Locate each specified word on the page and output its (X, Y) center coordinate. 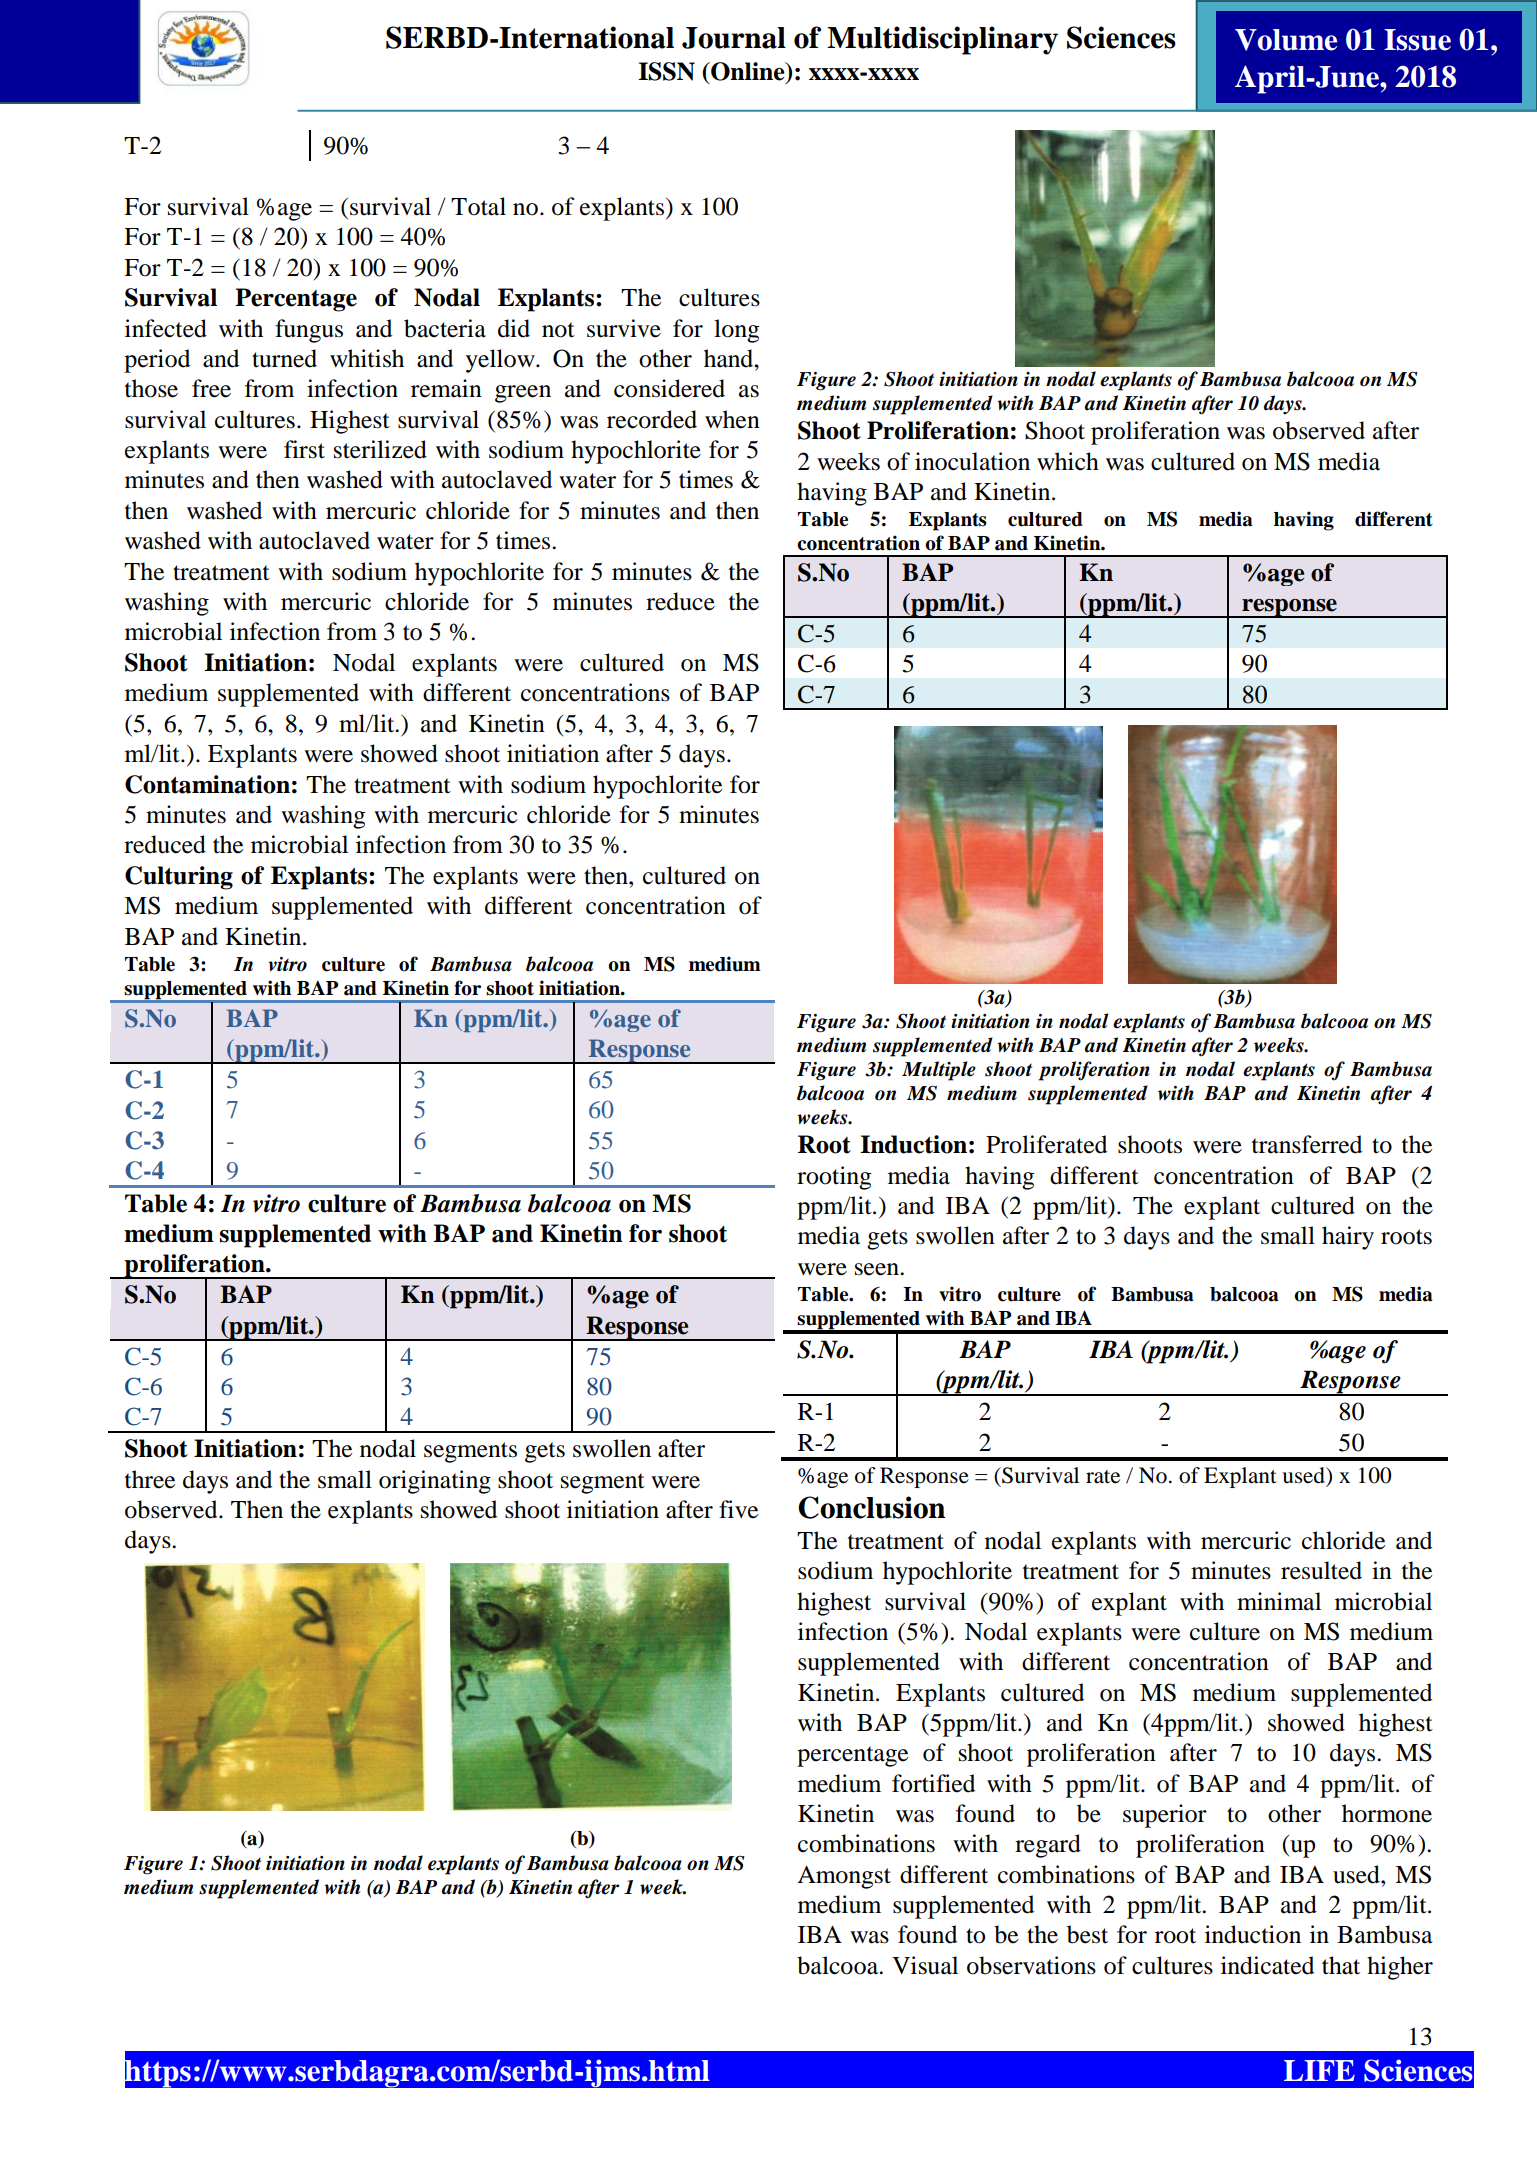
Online (748, 72)
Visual (925, 1965)
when (732, 419)
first (304, 449)
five (738, 1509)
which (1068, 461)
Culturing (179, 878)
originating (435, 1482)
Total (478, 206)
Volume (1286, 40)
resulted (1321, 1570)
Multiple (939, 1071)
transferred (1307, 1144)
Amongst (844, 1877)
